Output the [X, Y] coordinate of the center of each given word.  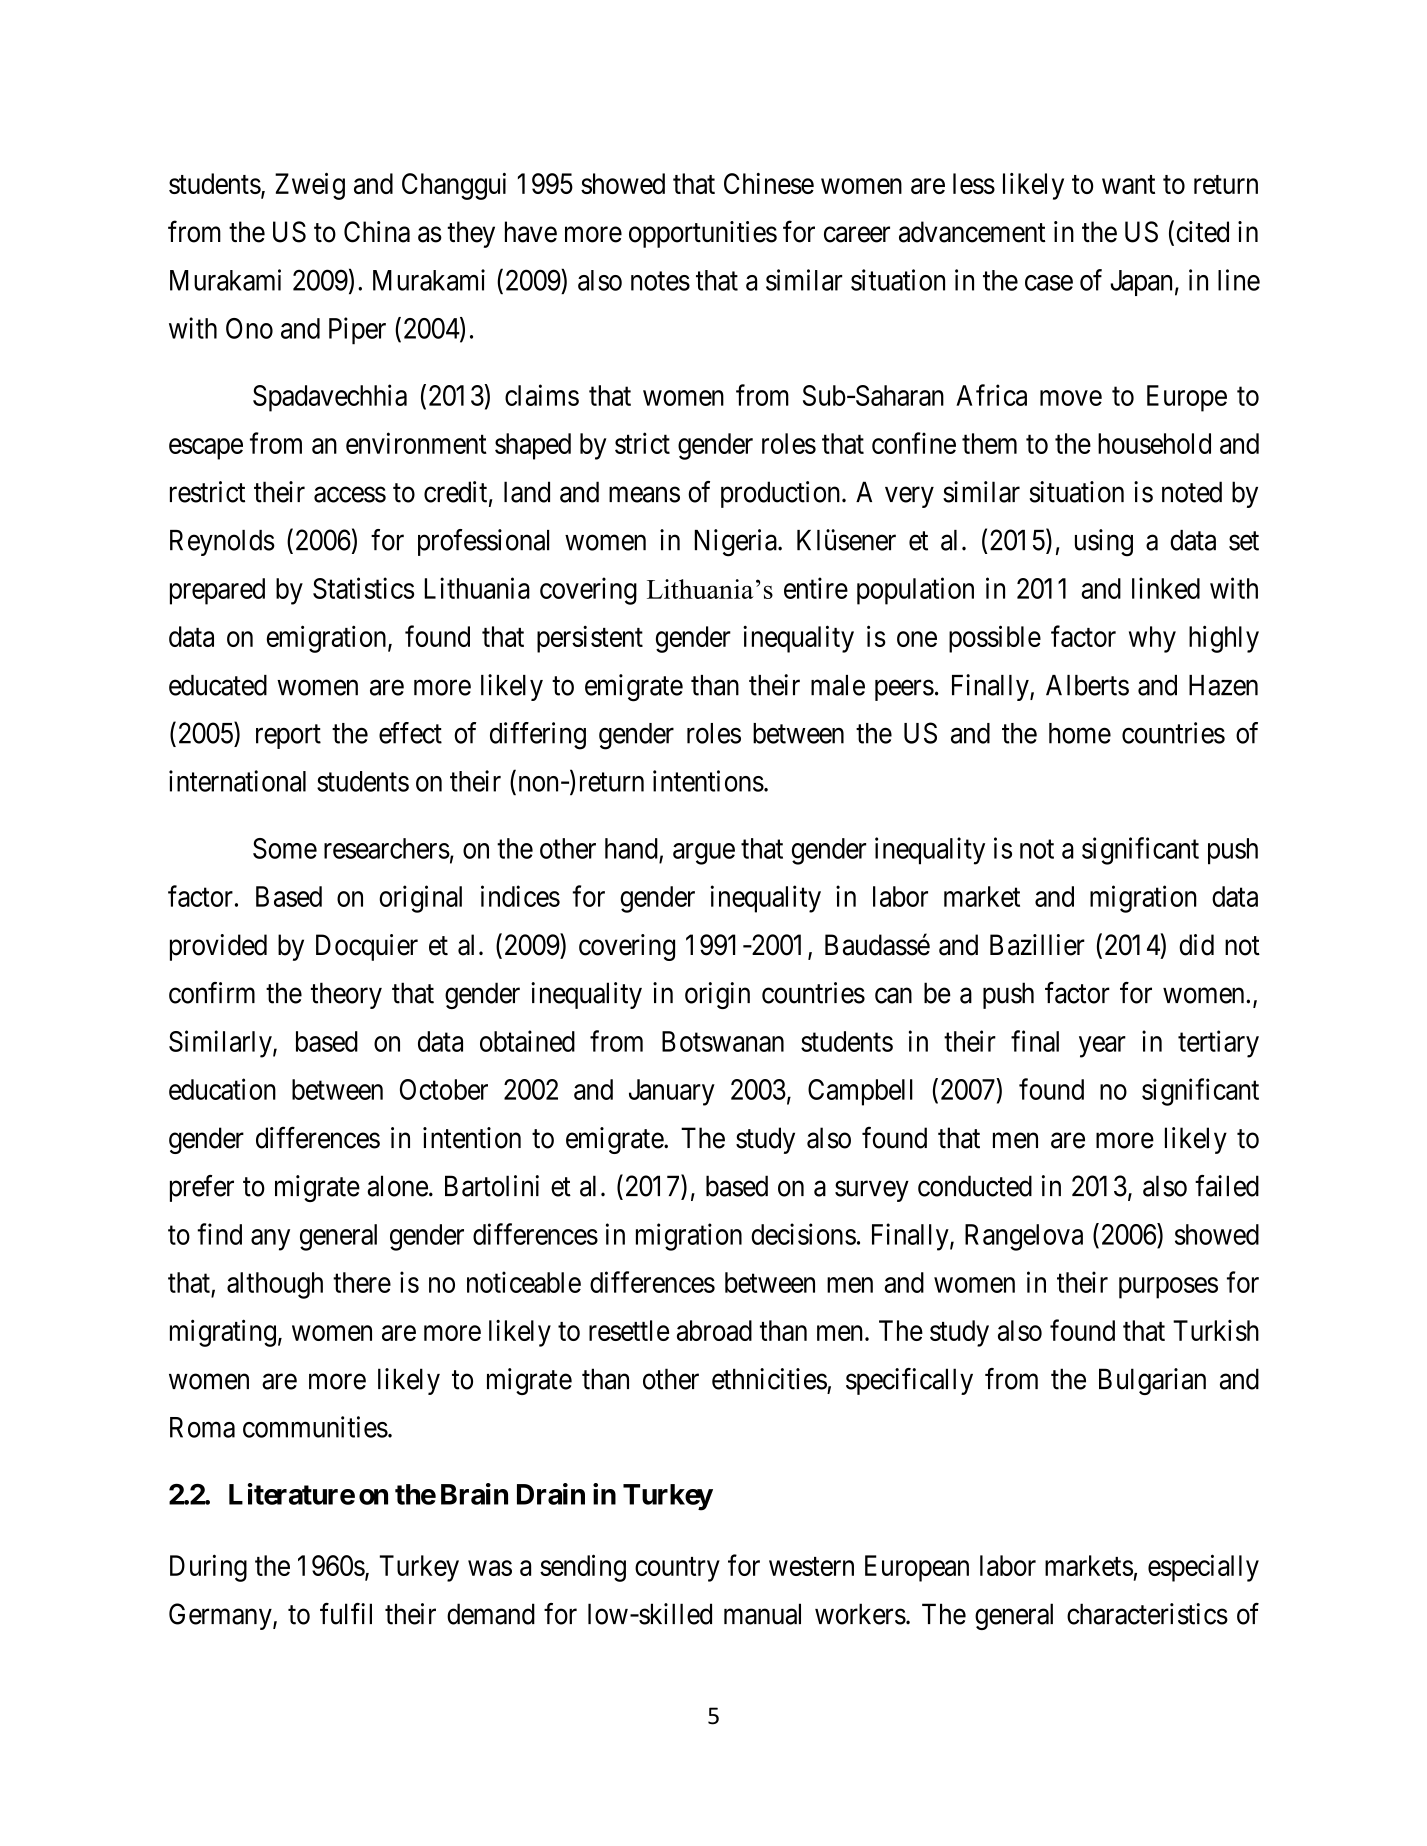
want [1128, 184]
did [1196, 945]
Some [285, 848]
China [377, 232]
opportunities [703, 234]
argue [704, 854]
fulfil [346, 1614]
